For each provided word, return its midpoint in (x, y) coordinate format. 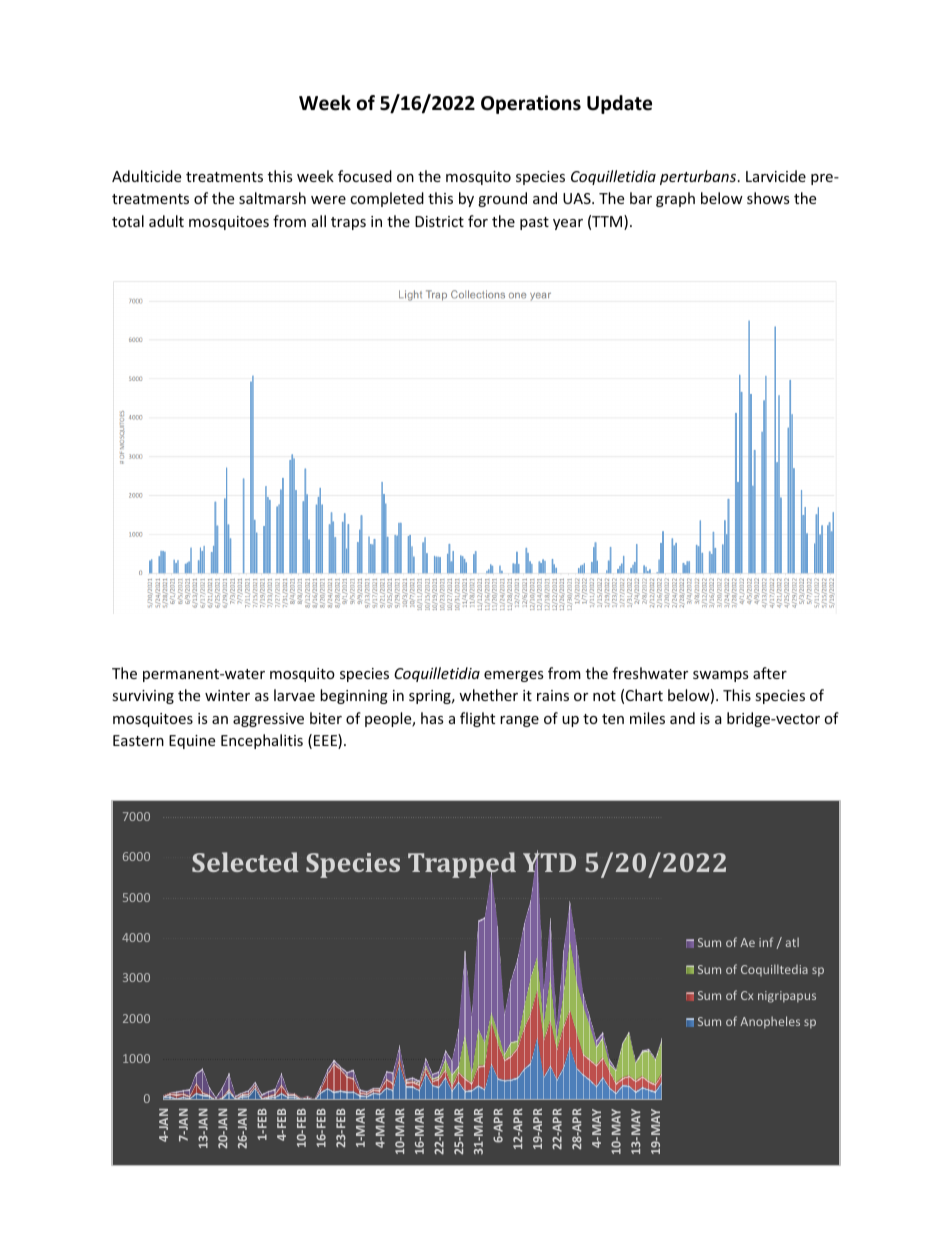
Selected (245, 862)
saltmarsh (272, 198)
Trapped (462, 866)
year (568, 224)
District (439, 221)
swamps (721, 676)
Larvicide (776, 176)
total (128, 221)
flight (477, 719)
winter (227, 695)
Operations (531, 104)
